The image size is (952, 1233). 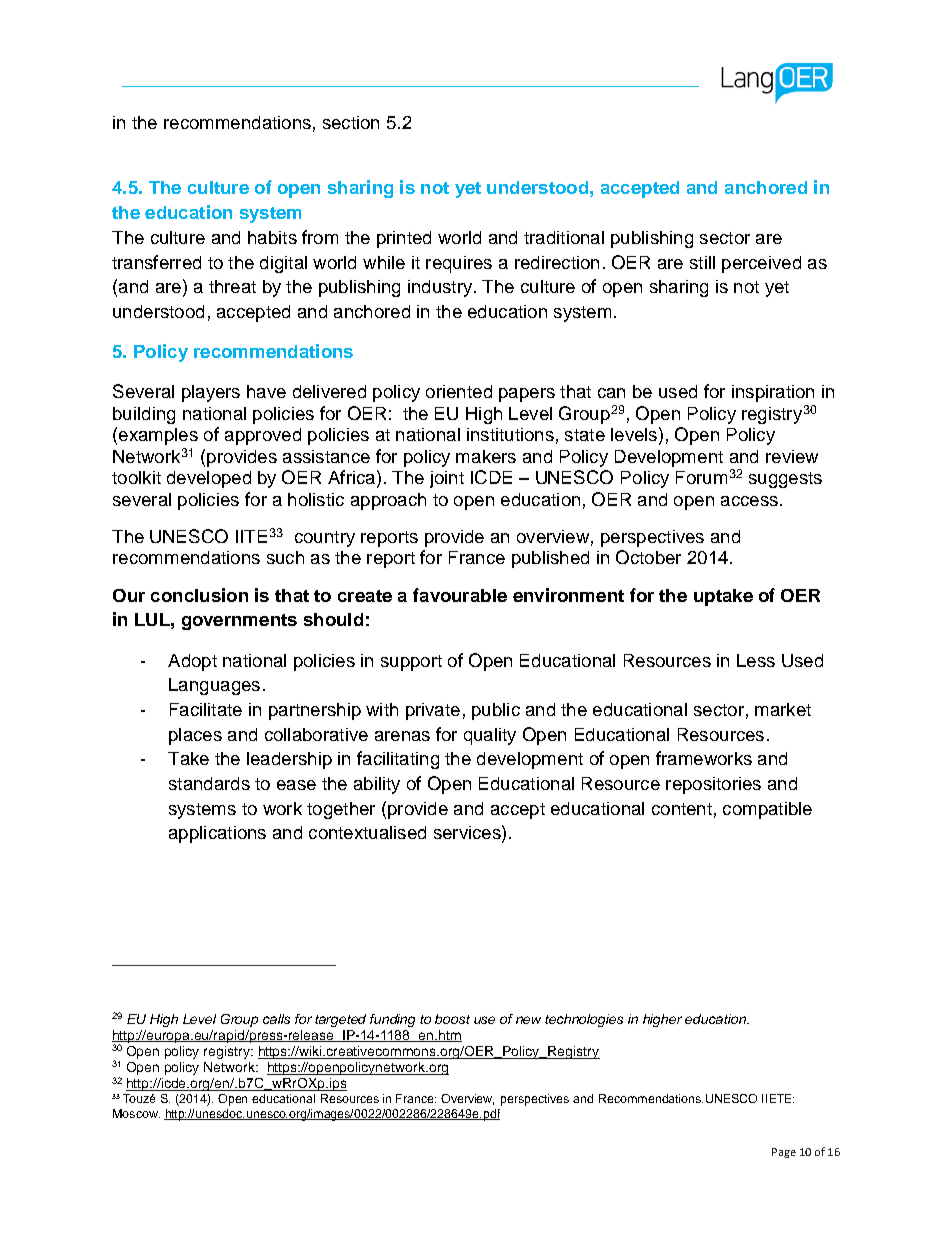 I want to click on Page, so click(x=784, y=1153).
